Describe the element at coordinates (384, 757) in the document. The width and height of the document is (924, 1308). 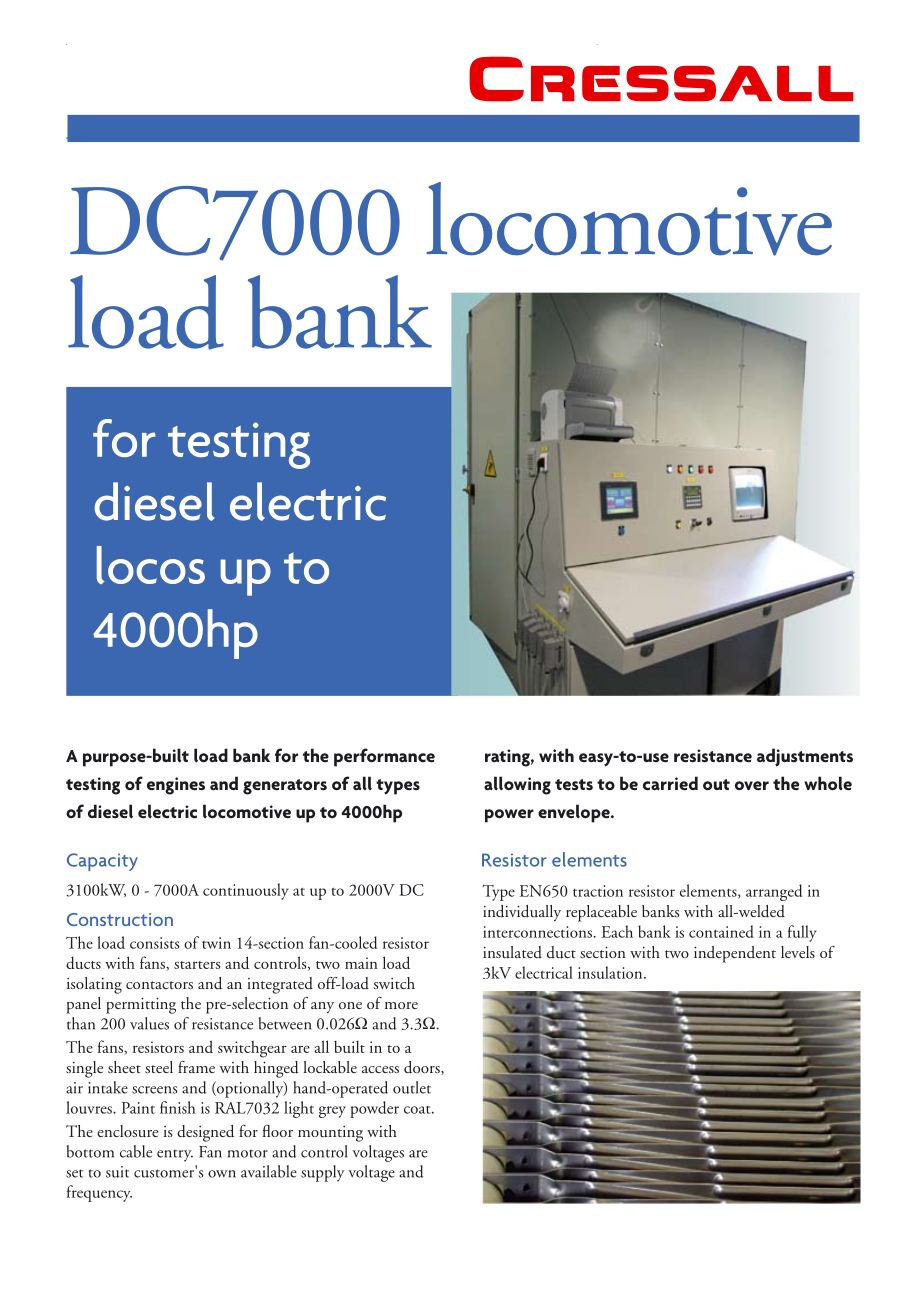
I see `performance` at that location.
